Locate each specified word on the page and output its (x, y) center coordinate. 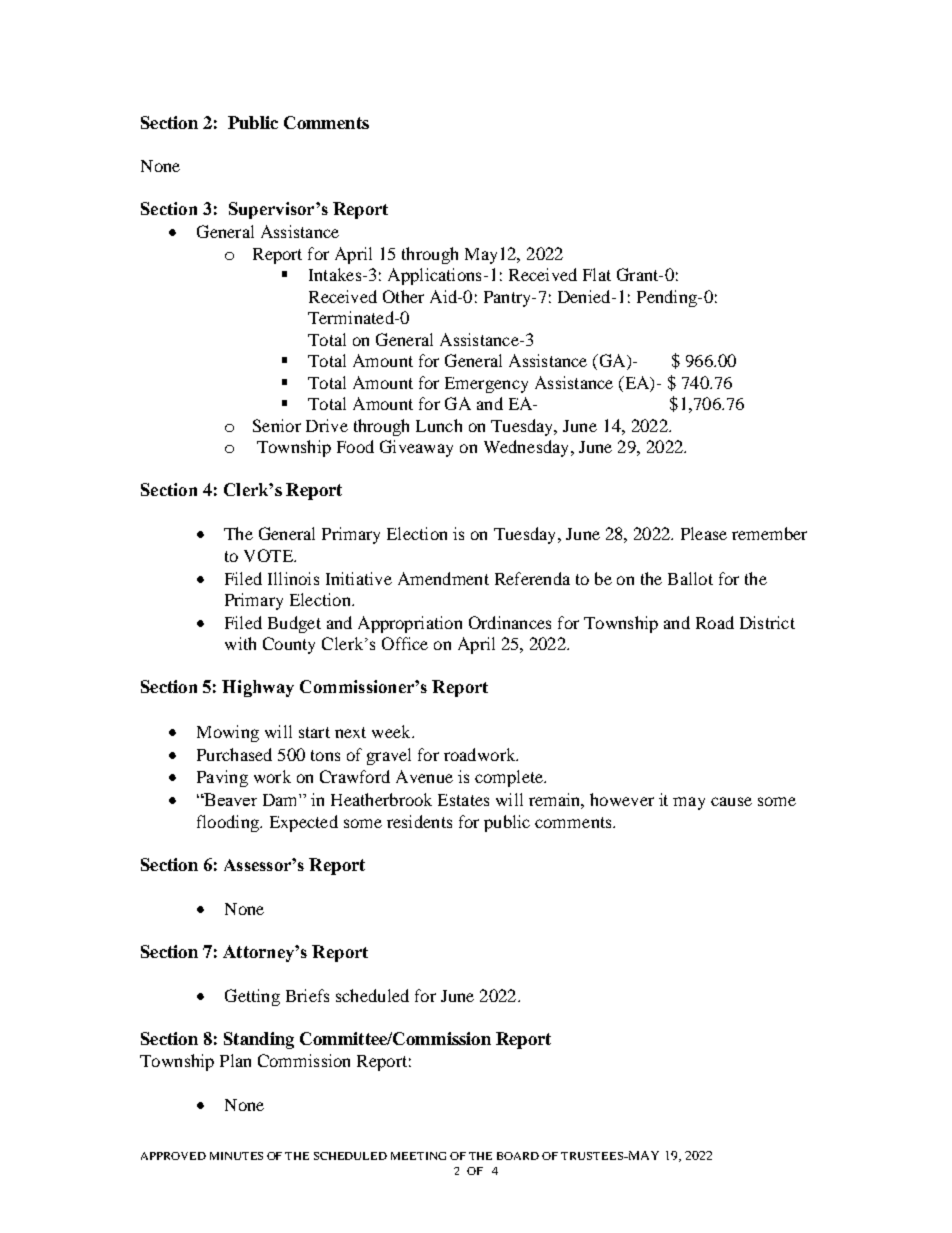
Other (403, 296)
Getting (252, 997)
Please (704, 533)
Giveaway (416, 448)
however (622, 799)
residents (419, 821)
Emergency (486, 385)
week (392, 731)
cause (731, 801)
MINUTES (236, 1156)
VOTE (269, 555)
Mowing (228, 733)
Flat (597, 274)
